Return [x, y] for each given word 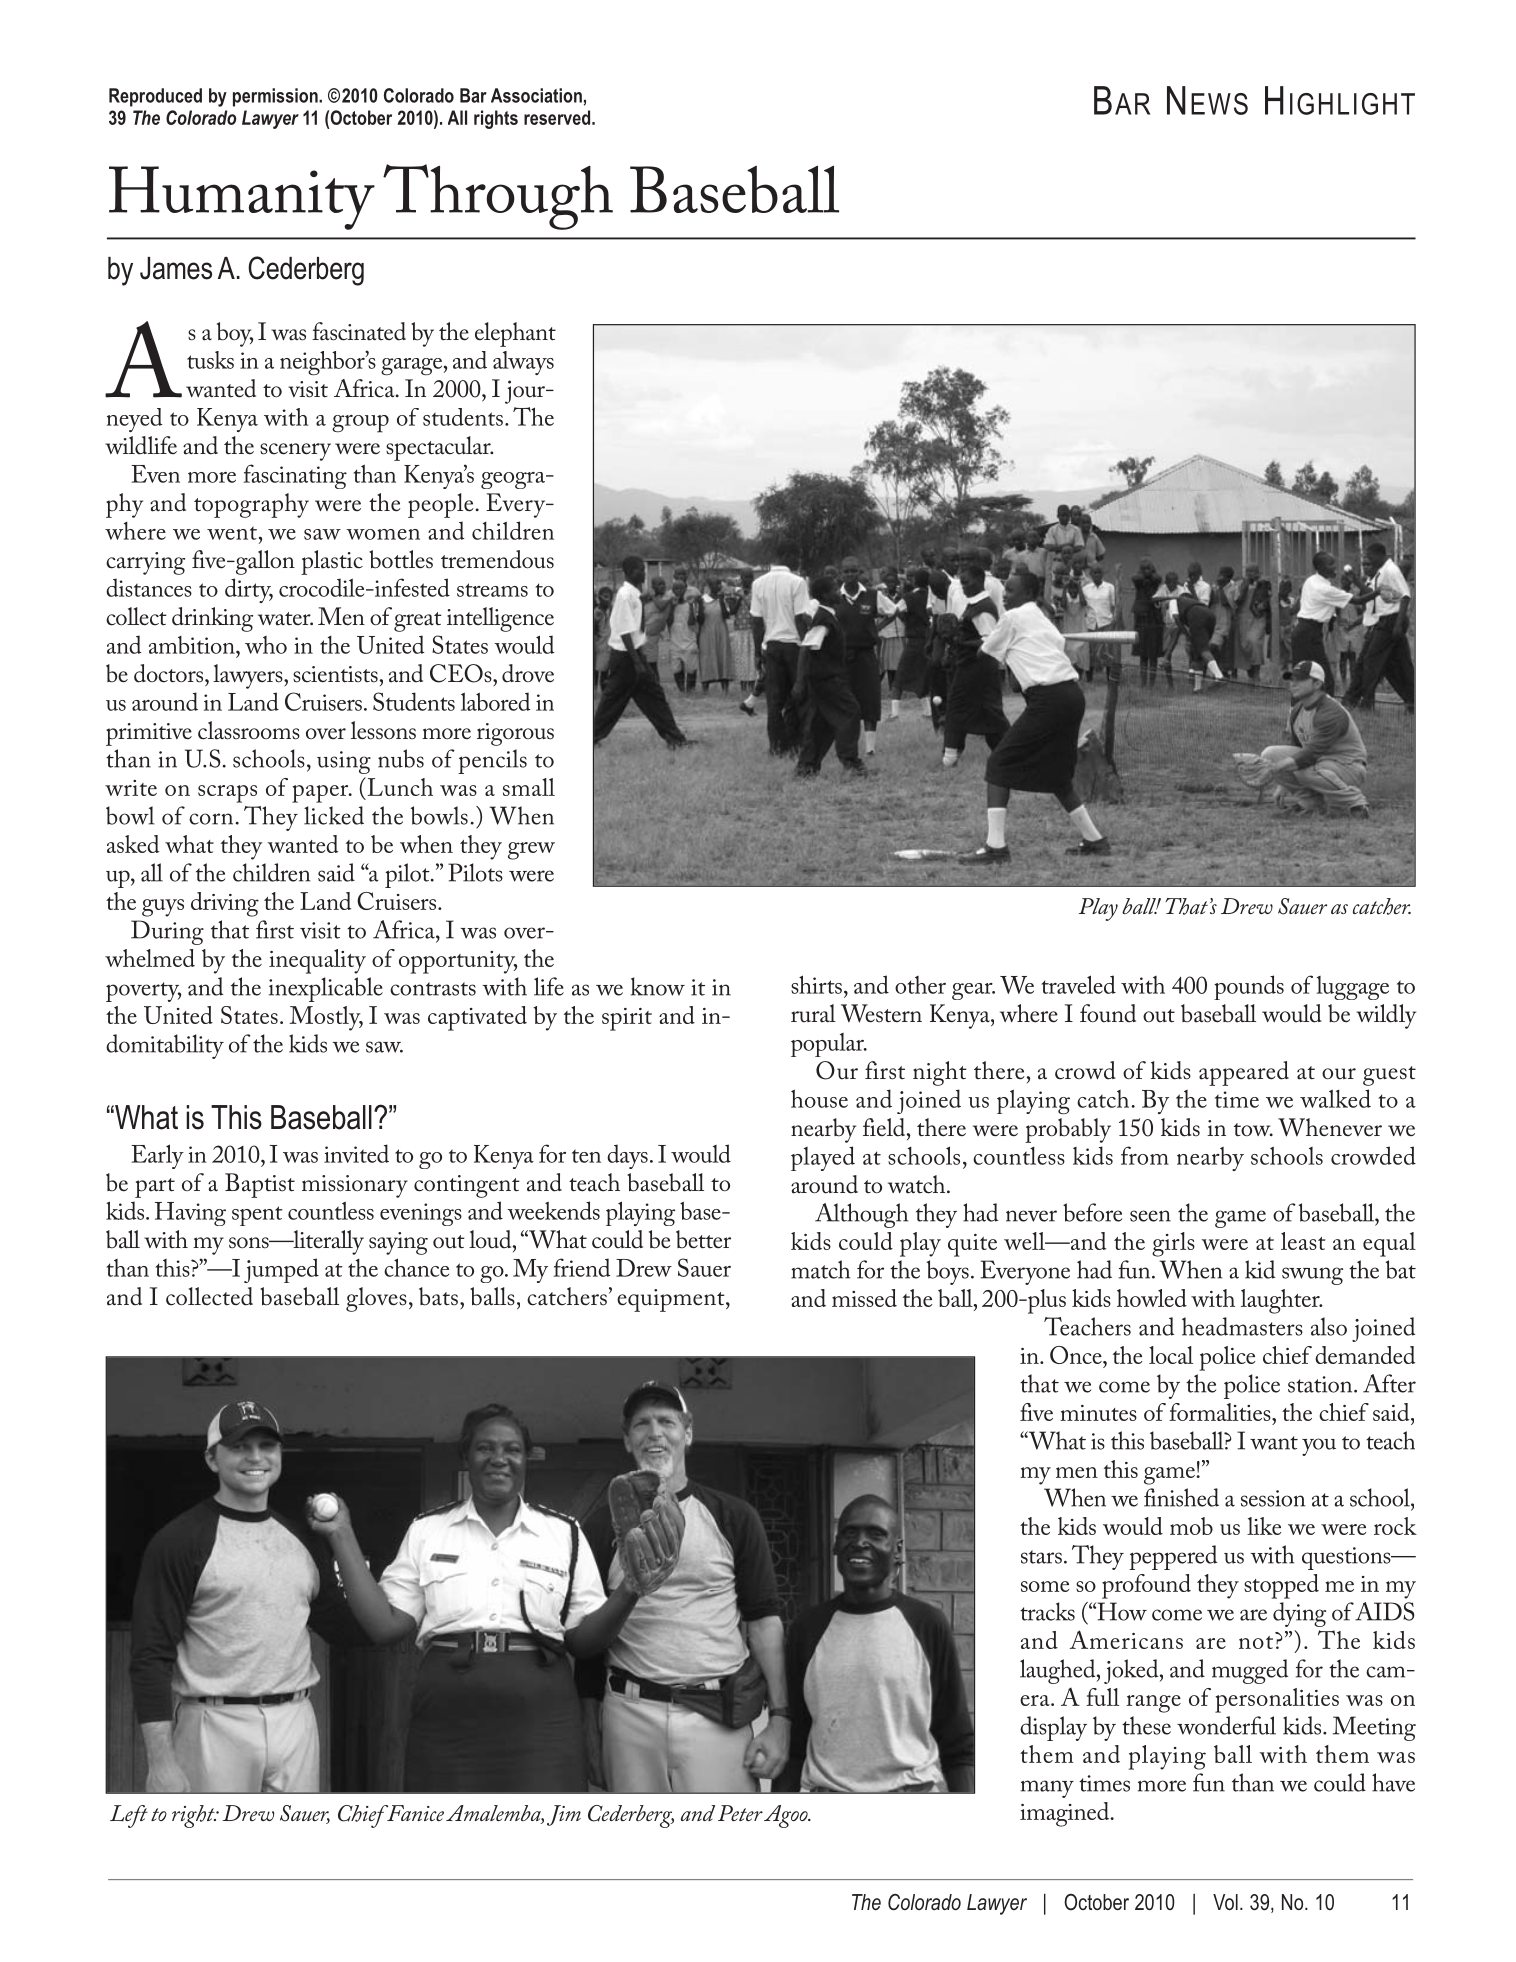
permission [276, 97]
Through [498, 197]
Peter [740, 1813]
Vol [1225, 1902]
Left [129, 1816]
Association [536, 95]
